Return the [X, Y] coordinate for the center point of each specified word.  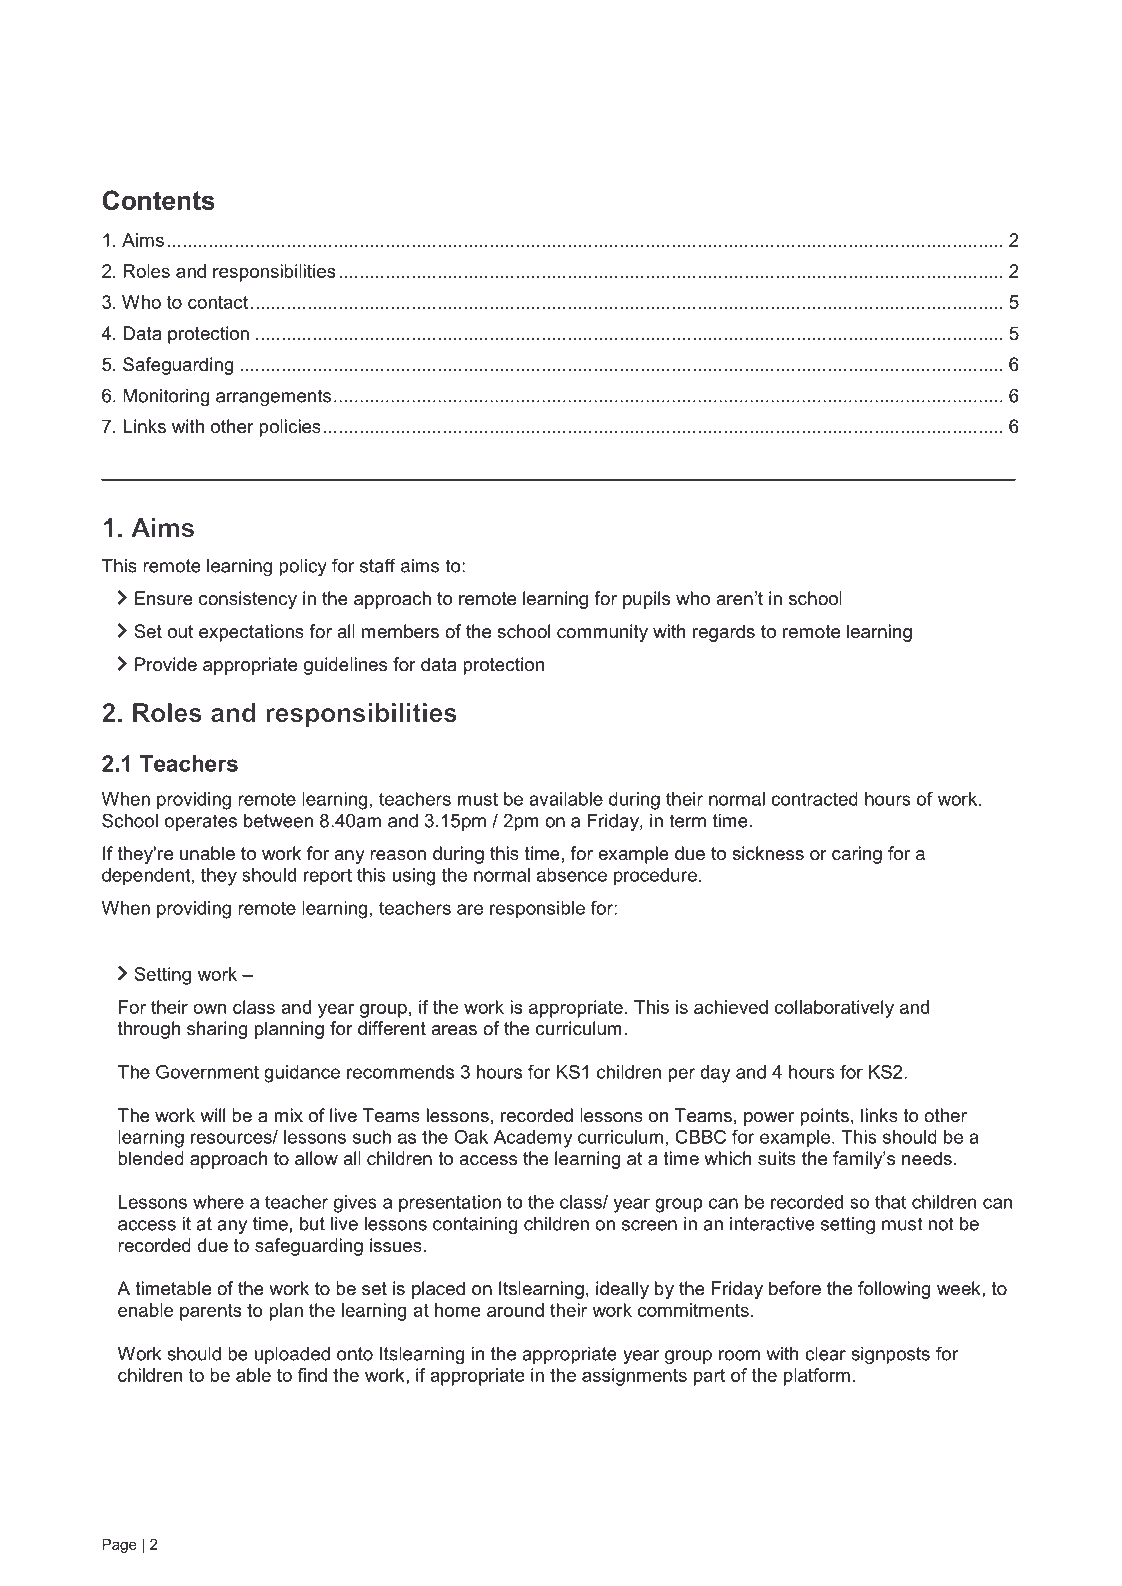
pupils [646, 600]
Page [119, 1546]
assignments [634, 1377]
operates [201, 822]
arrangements [273, 397]
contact [218, 302]
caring [857, 855]
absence [572, 875]
